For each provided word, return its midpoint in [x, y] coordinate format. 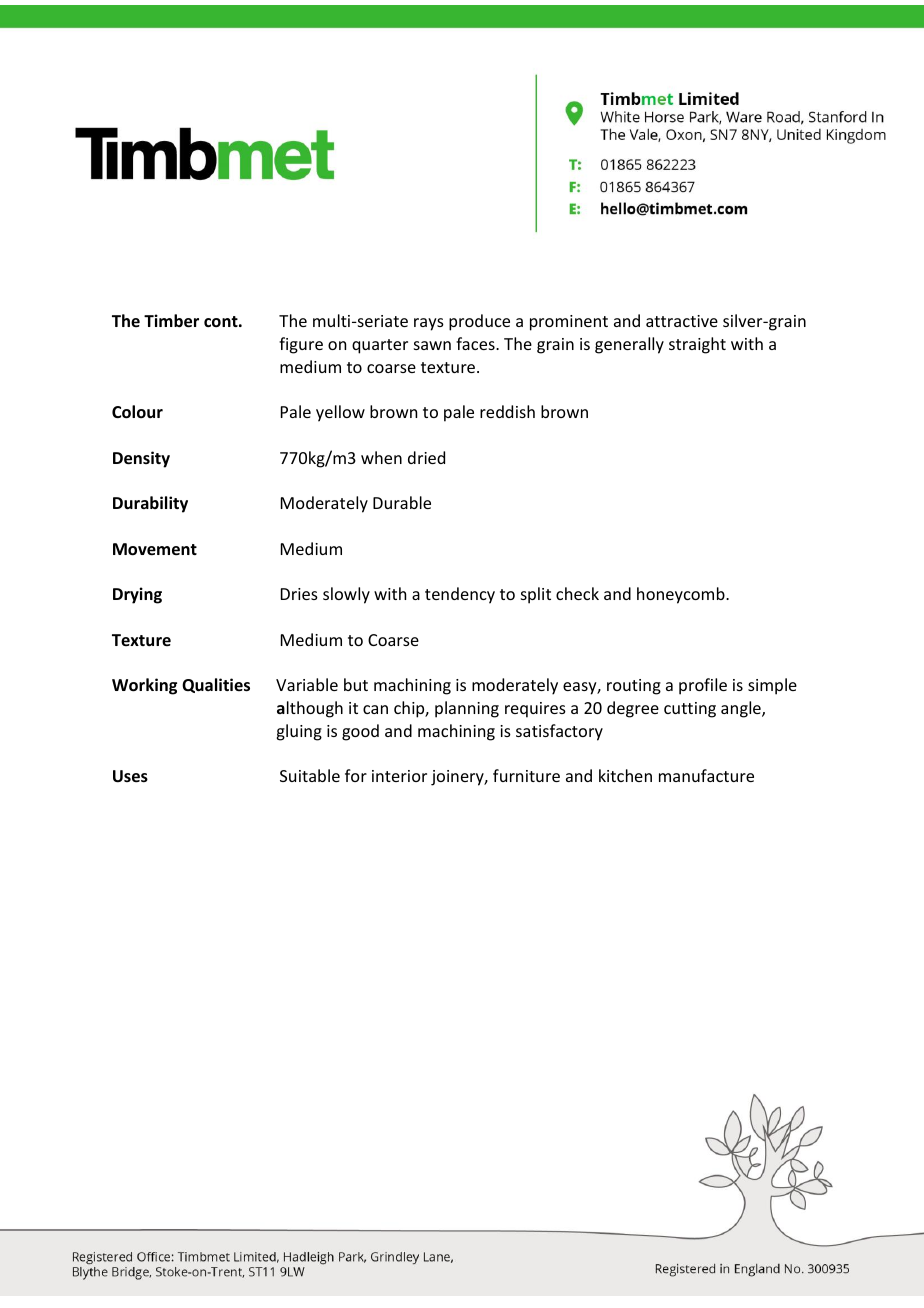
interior [399, 776]
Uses [130, 776]
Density [141, 459]
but [356, 684]
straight [697, 345]
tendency [460, 595]
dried [426, 457]
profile [703, 686]
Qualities [216, 685]
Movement [155, 549]
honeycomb [682, 595]
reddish [507, 411]
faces [476, 343]
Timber [171, 321]
